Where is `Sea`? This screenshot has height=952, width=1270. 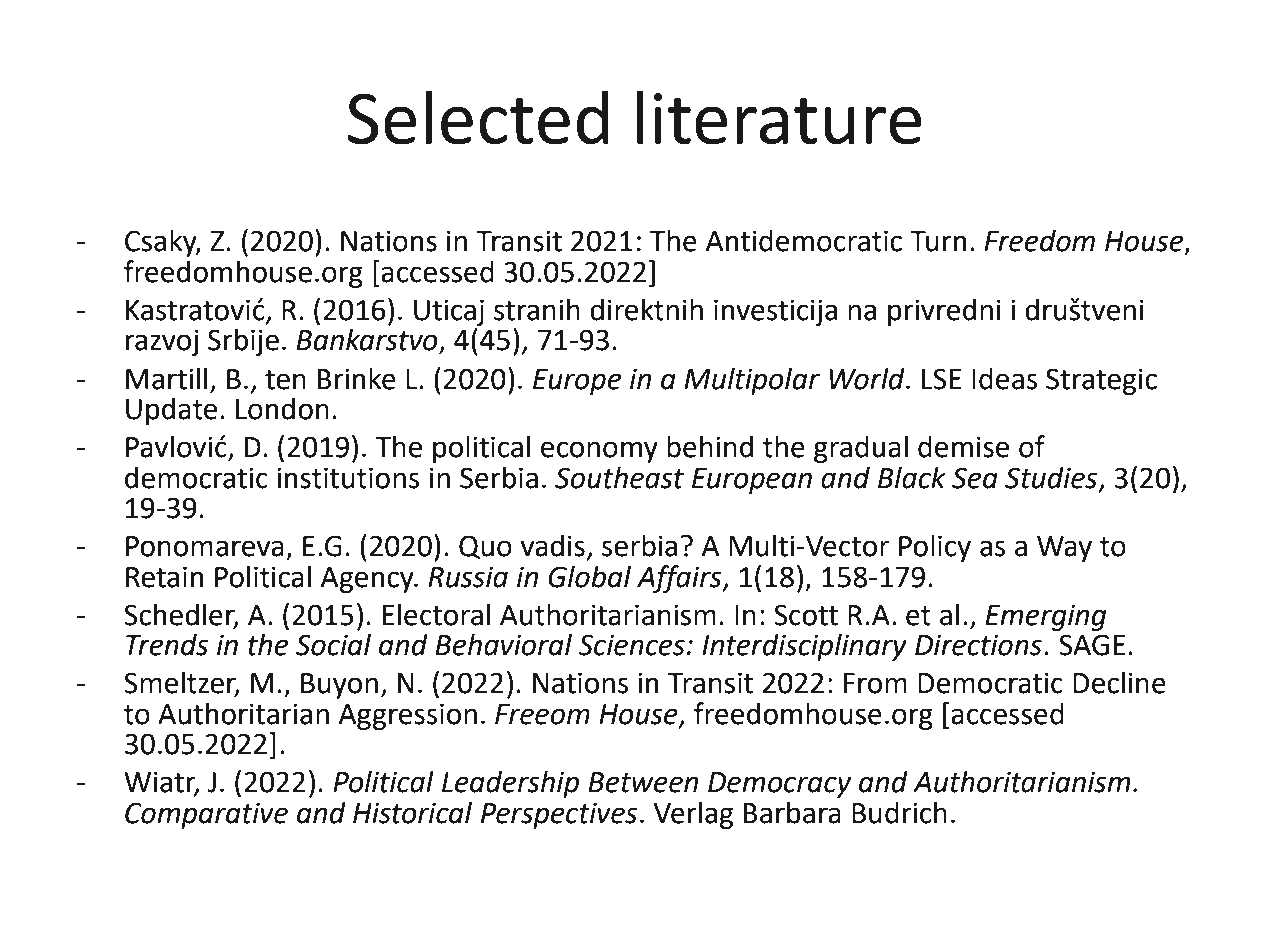 Sea is located at coordinates (975, 478).
